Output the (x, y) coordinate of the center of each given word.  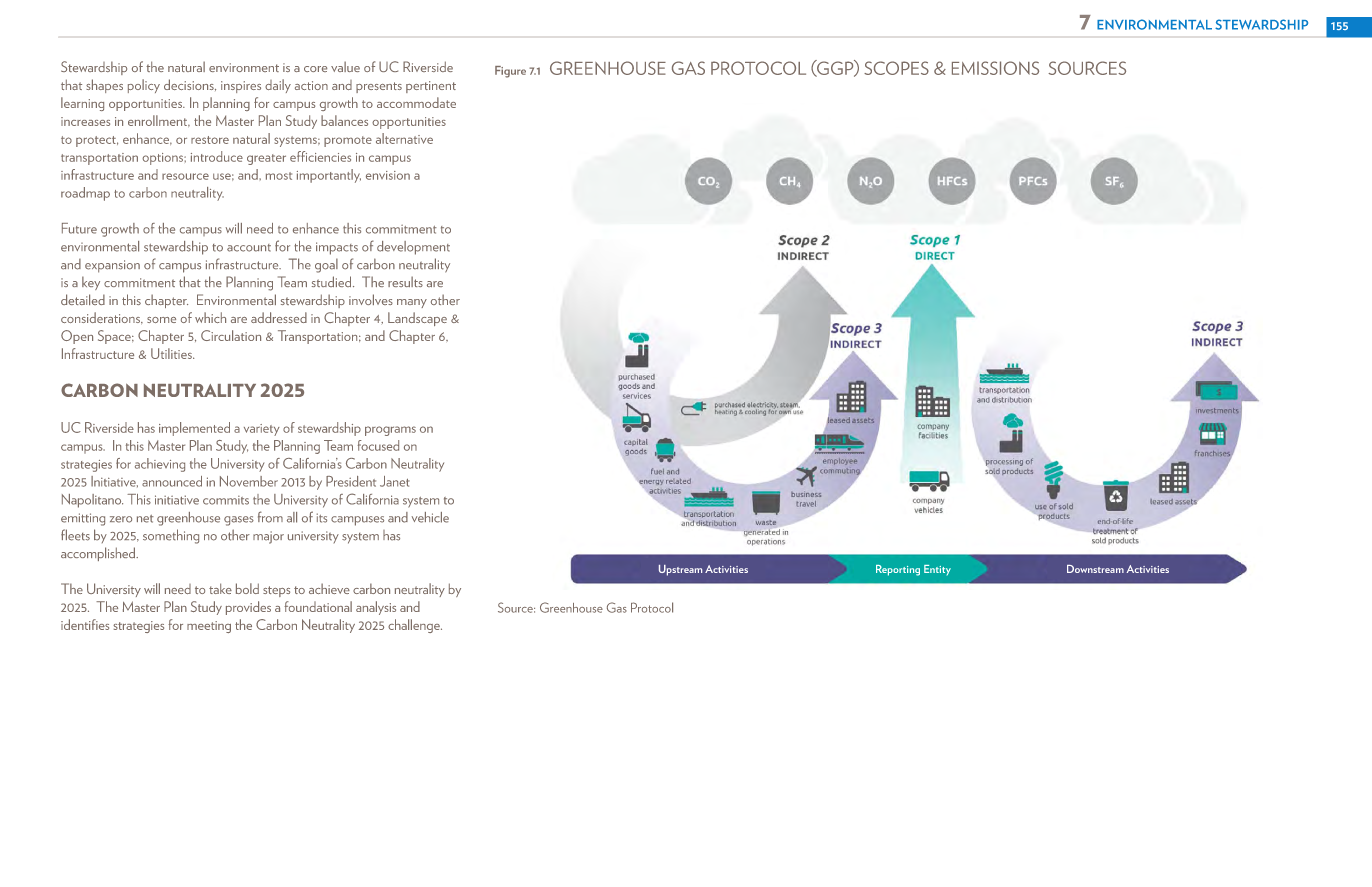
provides (248, 608)
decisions (190, 85)
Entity (937, 570)
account (249, 248)
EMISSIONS (995, 68)
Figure (510, 72)
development (413, 248)
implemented (194, 429)
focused (378, 445)
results (405, 281)
